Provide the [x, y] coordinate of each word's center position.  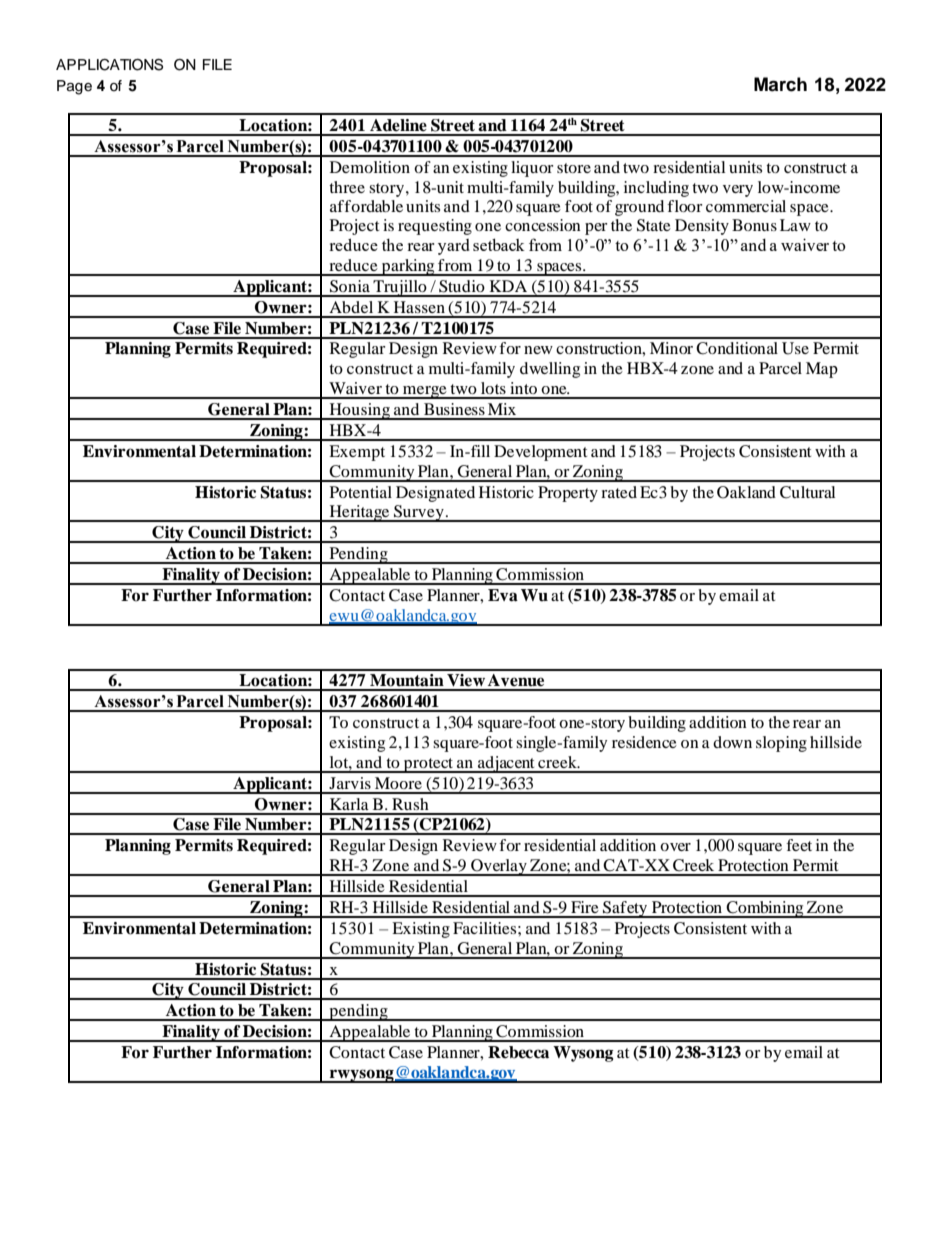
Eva [503, 595]
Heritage [359, 513]
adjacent [506, 764]
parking [408, 267]
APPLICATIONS [109, 65]
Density [702, 227]
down [732, 742]
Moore [398, 783]
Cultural [807, 492]
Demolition [370, 167]
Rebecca [518, 1052]
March [780, 84]
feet [799, 845]
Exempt [357, 453]
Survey [419, 513]
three [347, 187]
